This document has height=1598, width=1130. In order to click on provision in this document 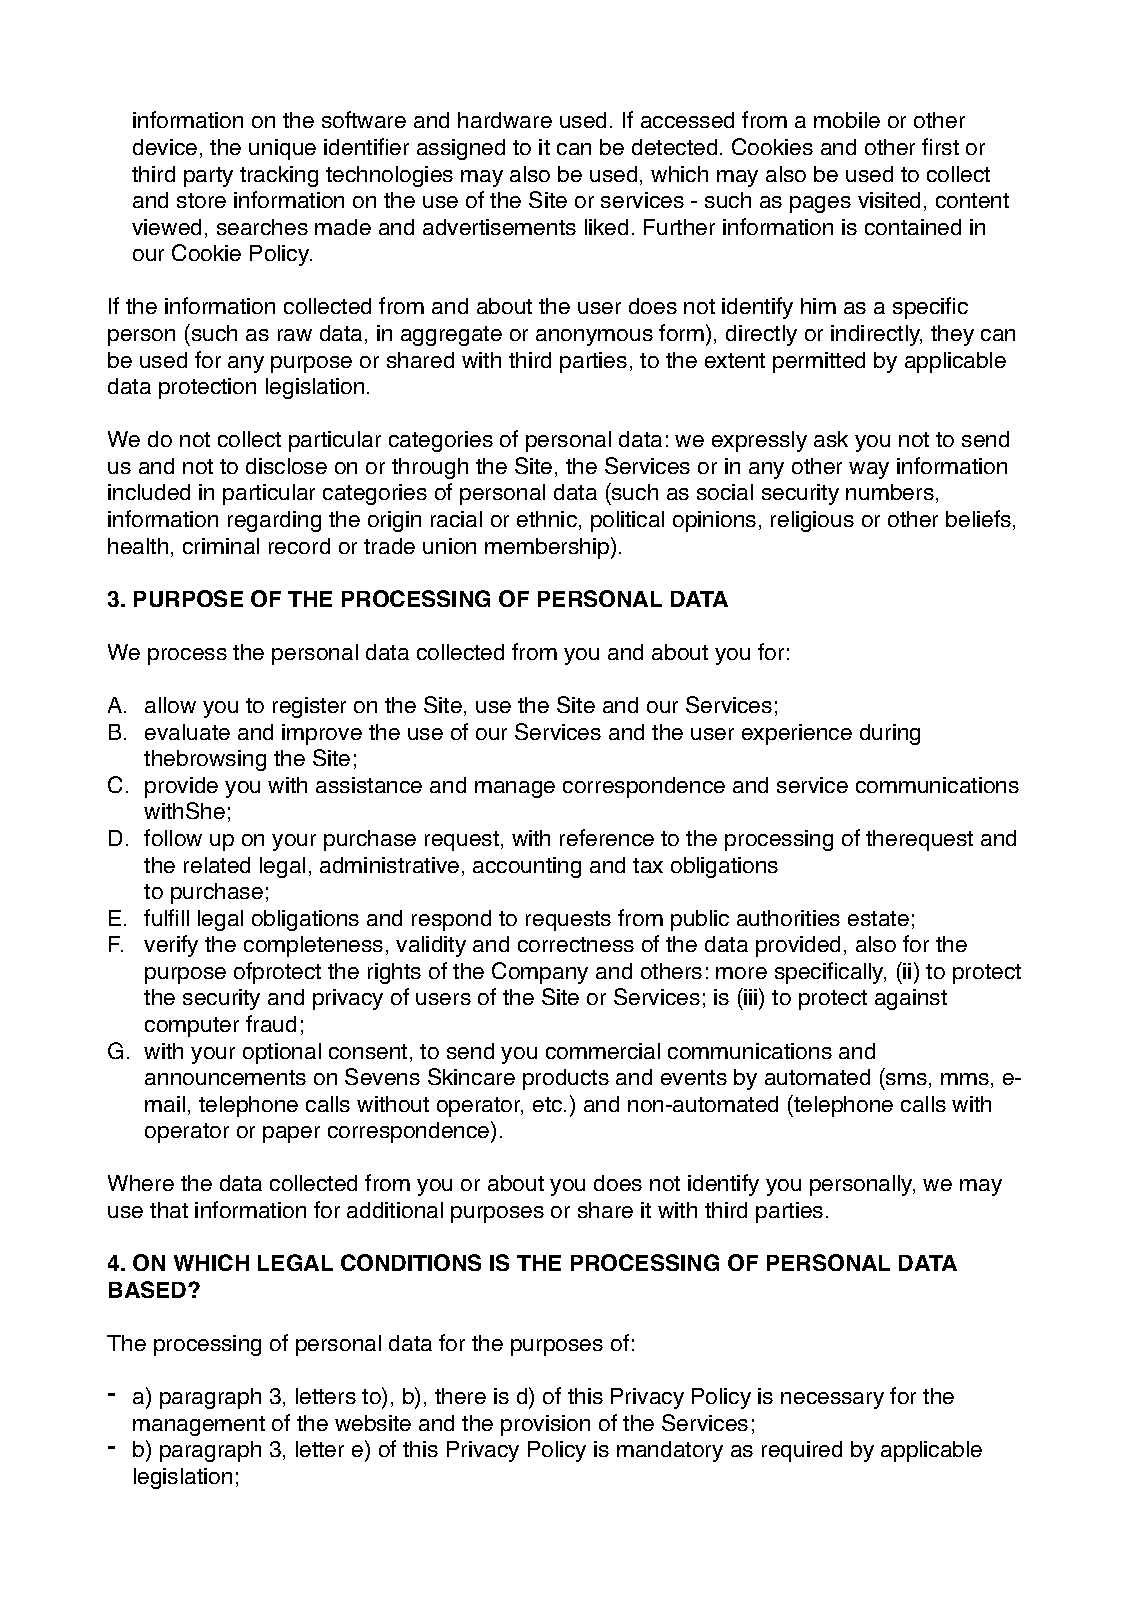, I will do `click(545, 1425)`.
